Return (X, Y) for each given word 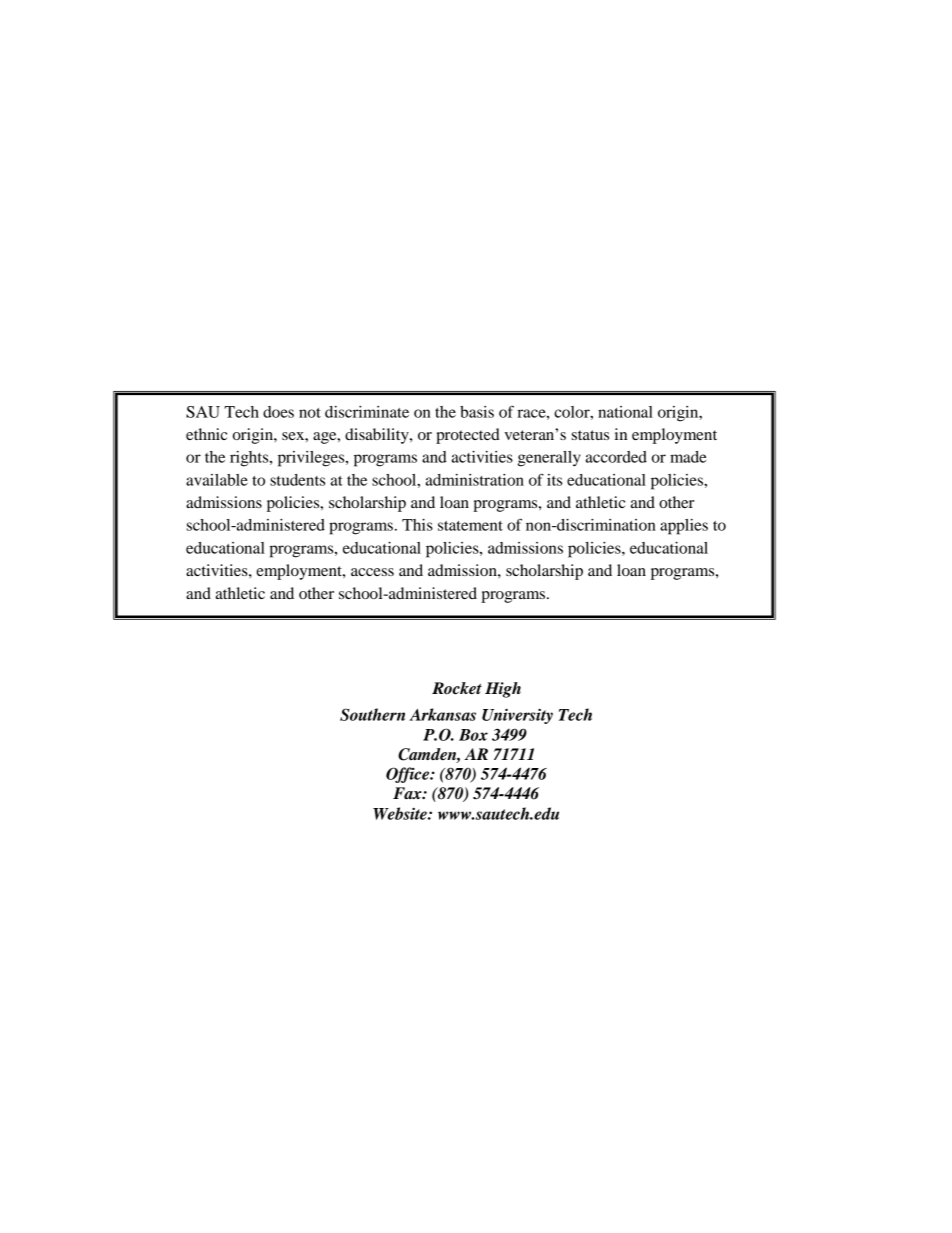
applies (684, 527)
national (625, 412)
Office (409, 775)
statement (470, 526)
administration (475, 480)
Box (473, 735)
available (217, 480)
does (278, 412)
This (417, 525)
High (503, 690)
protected (468, 436)
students (297, 480)
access (372, 572)
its (554, 480)
